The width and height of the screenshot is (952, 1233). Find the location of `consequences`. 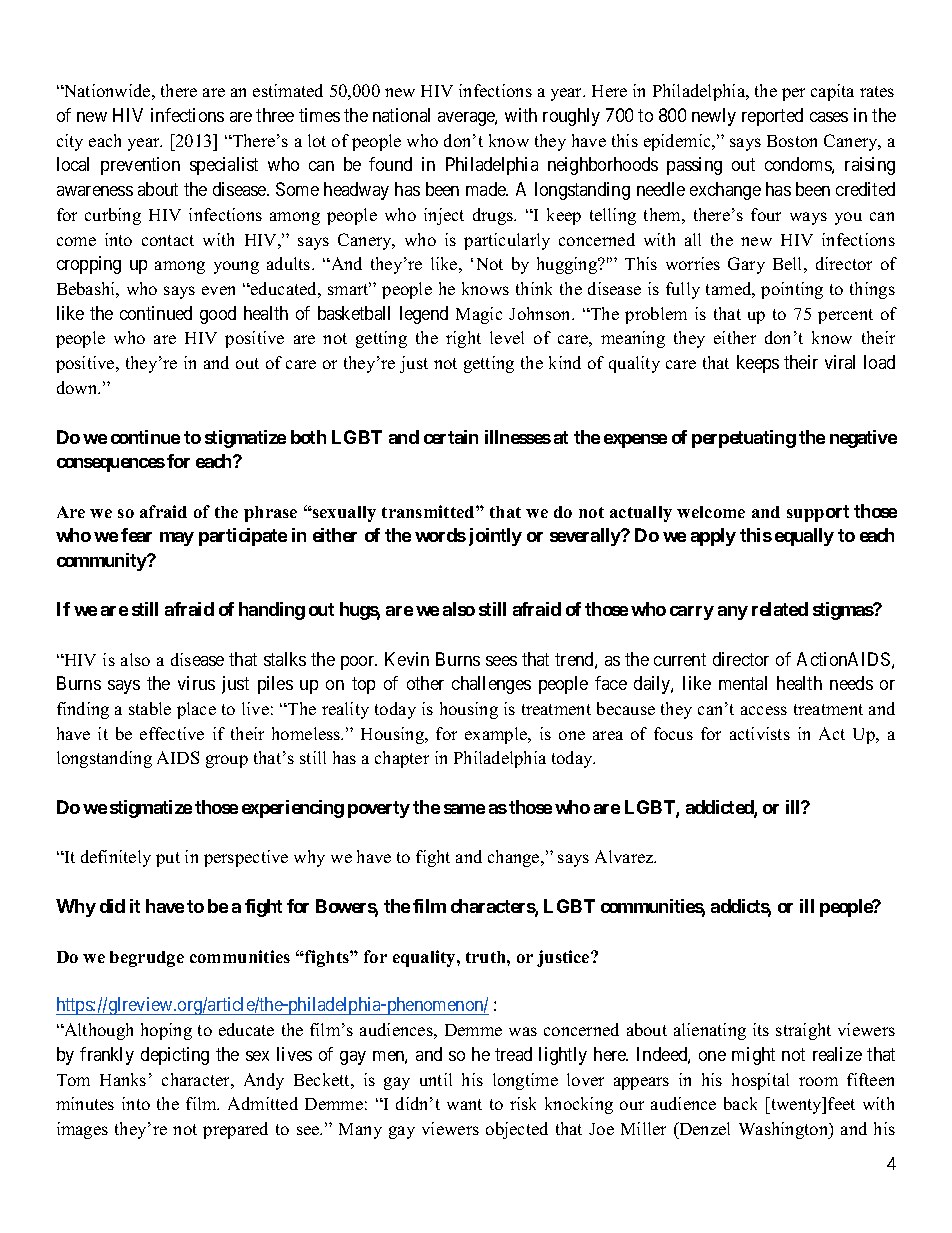

consequences is located at coordinates (111, 465).
